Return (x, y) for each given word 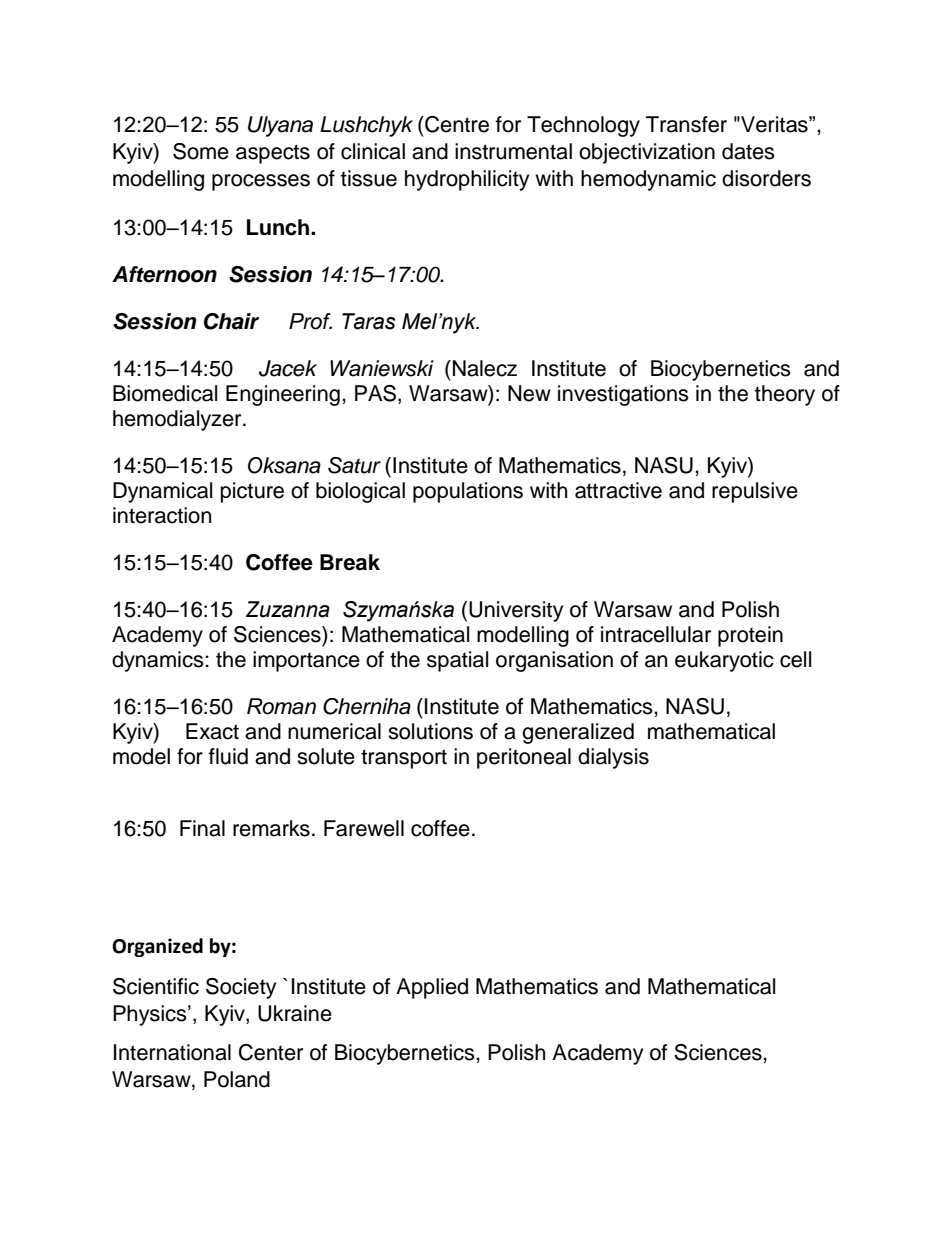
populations (468, 492)
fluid (228, 756)
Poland (237, 1079)
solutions (430, 731)
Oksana (284, 465)
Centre (456, 124)
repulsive (755, 492)
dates (748, 151)
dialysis (613, 758)
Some (201, 151)
